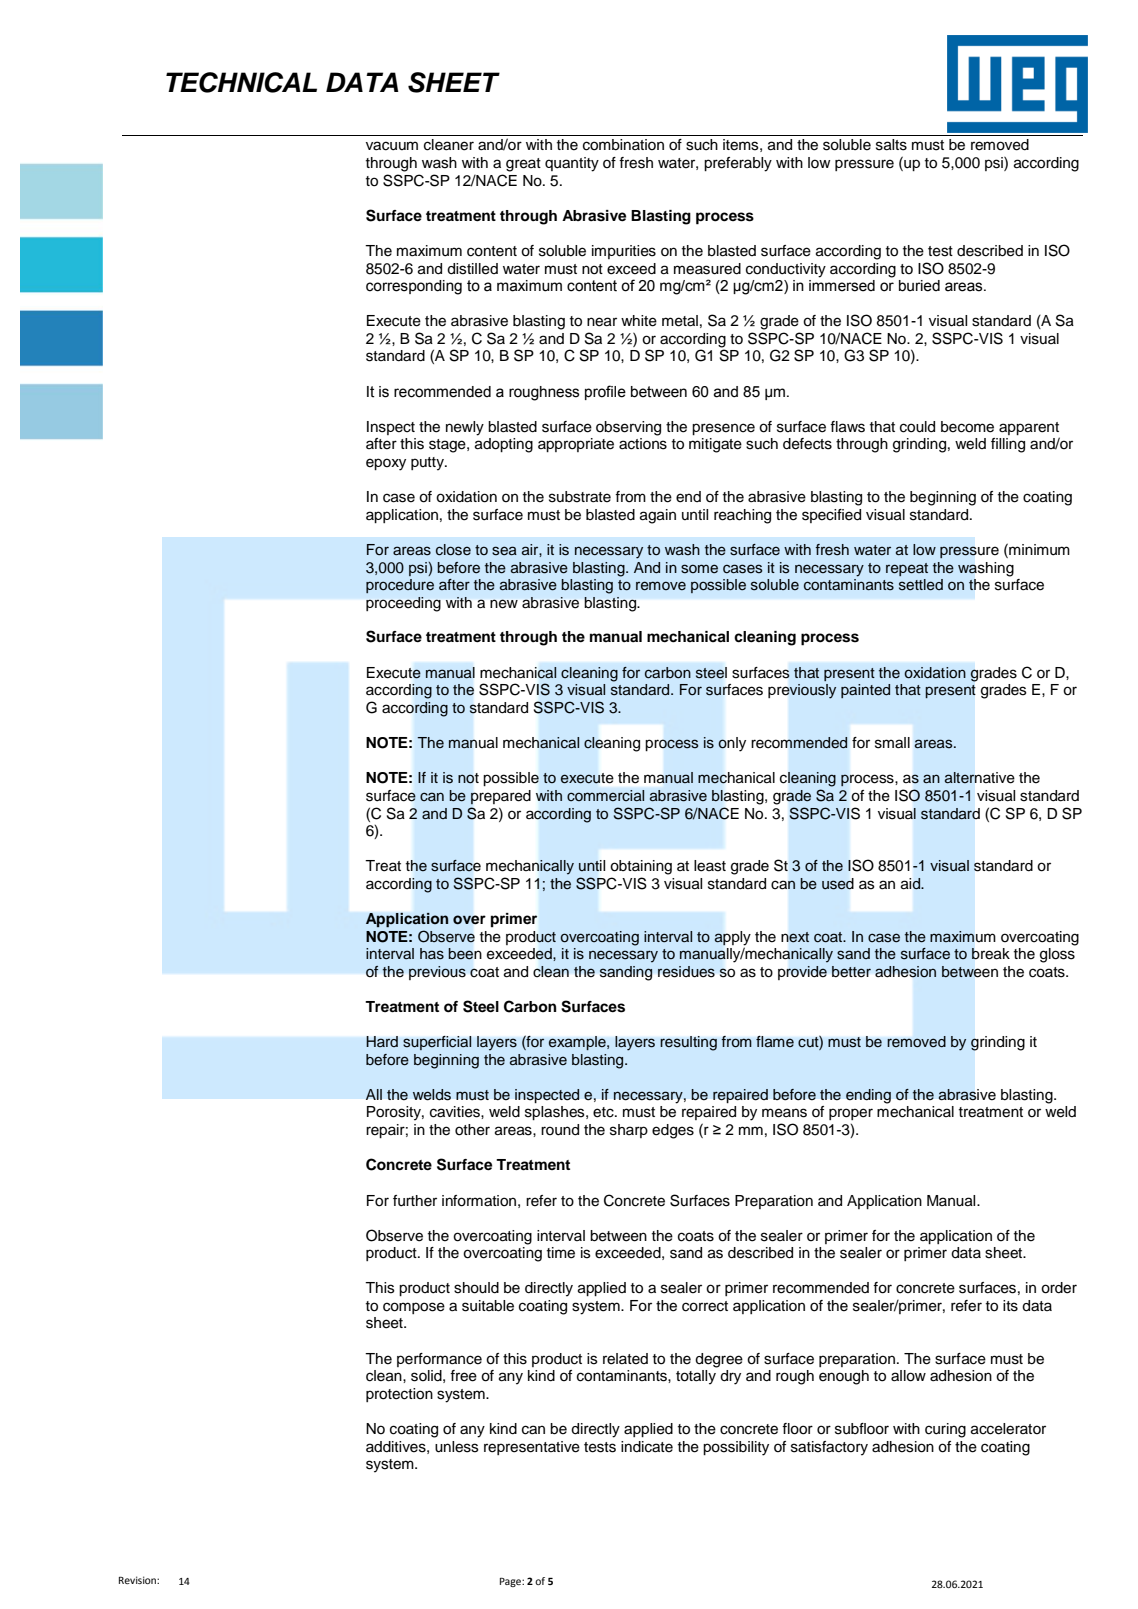 The height and width of the page is (1609, 1138). What do you see at coordinates (501, 797) in the page?
I see `prepared` at bounding box center [501, 797].
